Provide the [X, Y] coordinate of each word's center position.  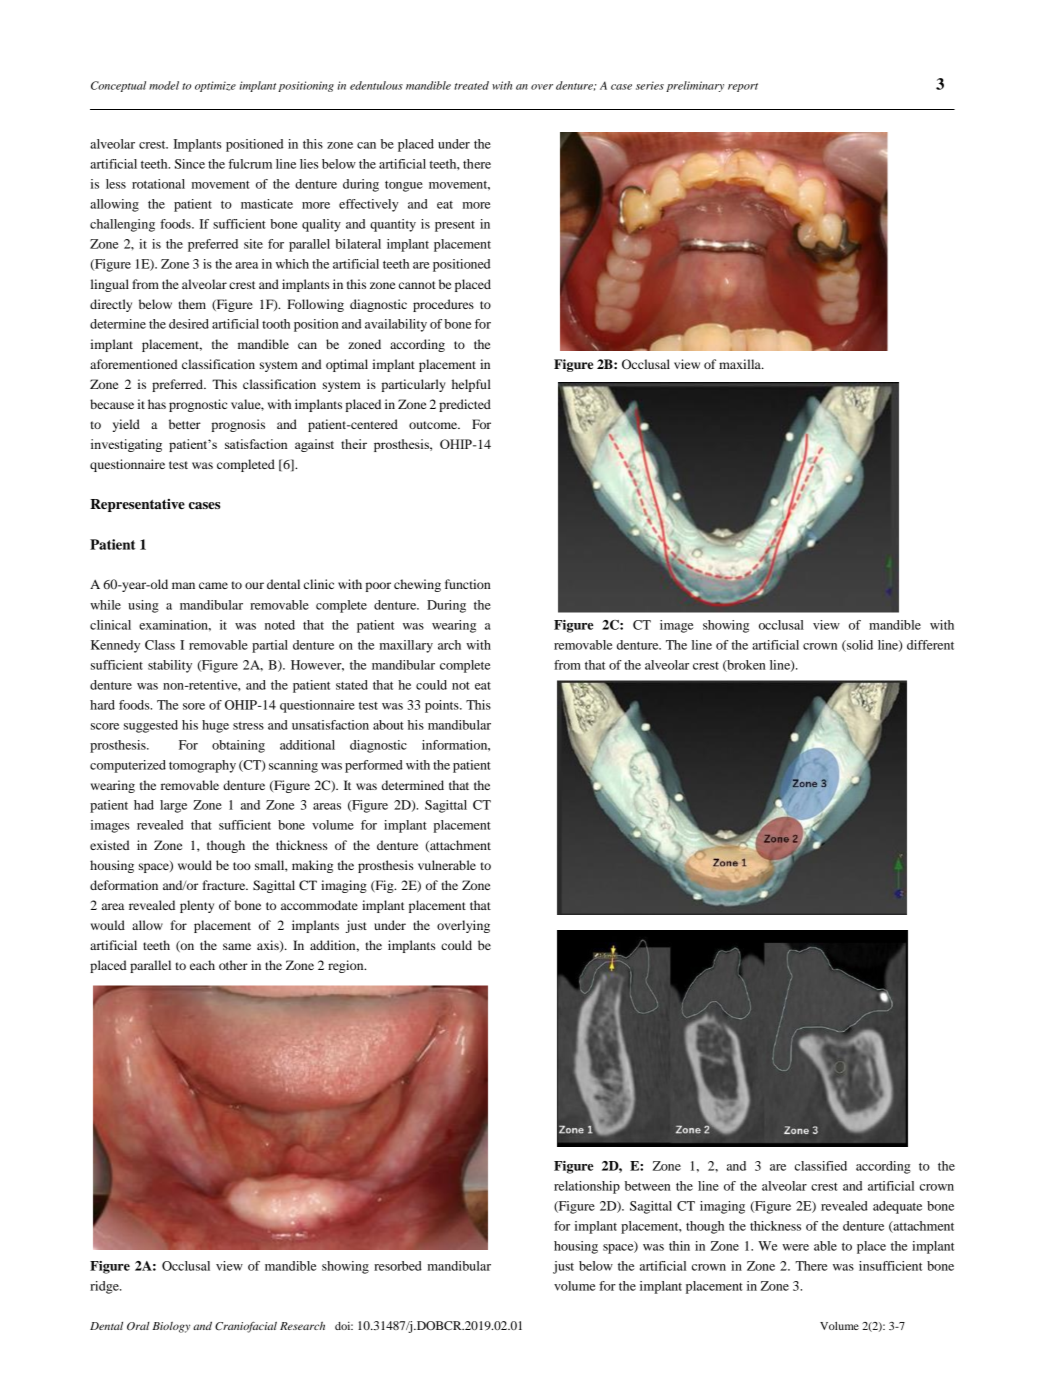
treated [471, 85]
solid [859, 646]
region [347, 966]
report [743, 87]
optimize [215, 86]
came [213, 585]
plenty [197, 906]
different [930, 645]
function [468, 584]
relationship [587, 1187]
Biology [171, 1327]
